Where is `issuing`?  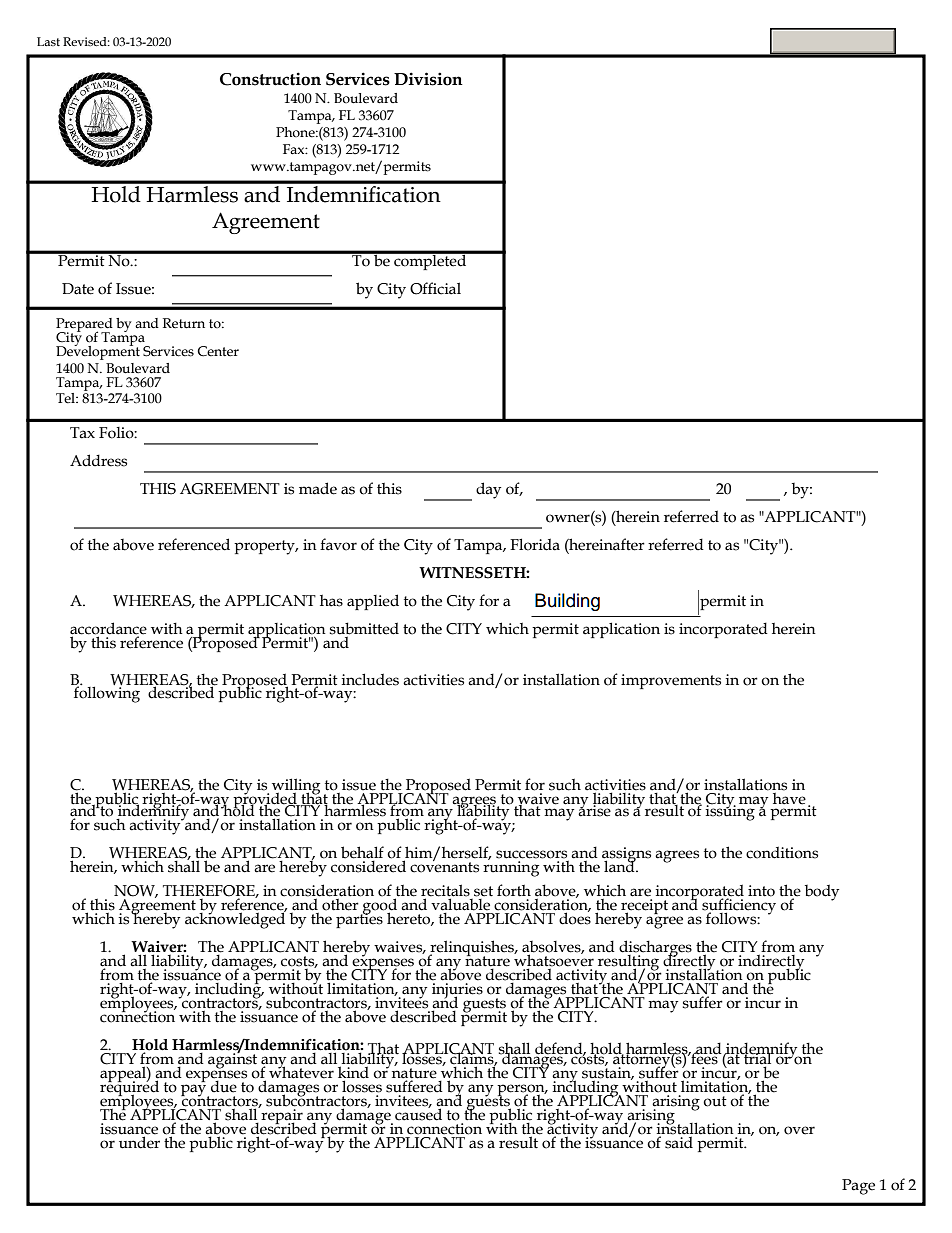 issuing is located at coordinates (731, 812).
